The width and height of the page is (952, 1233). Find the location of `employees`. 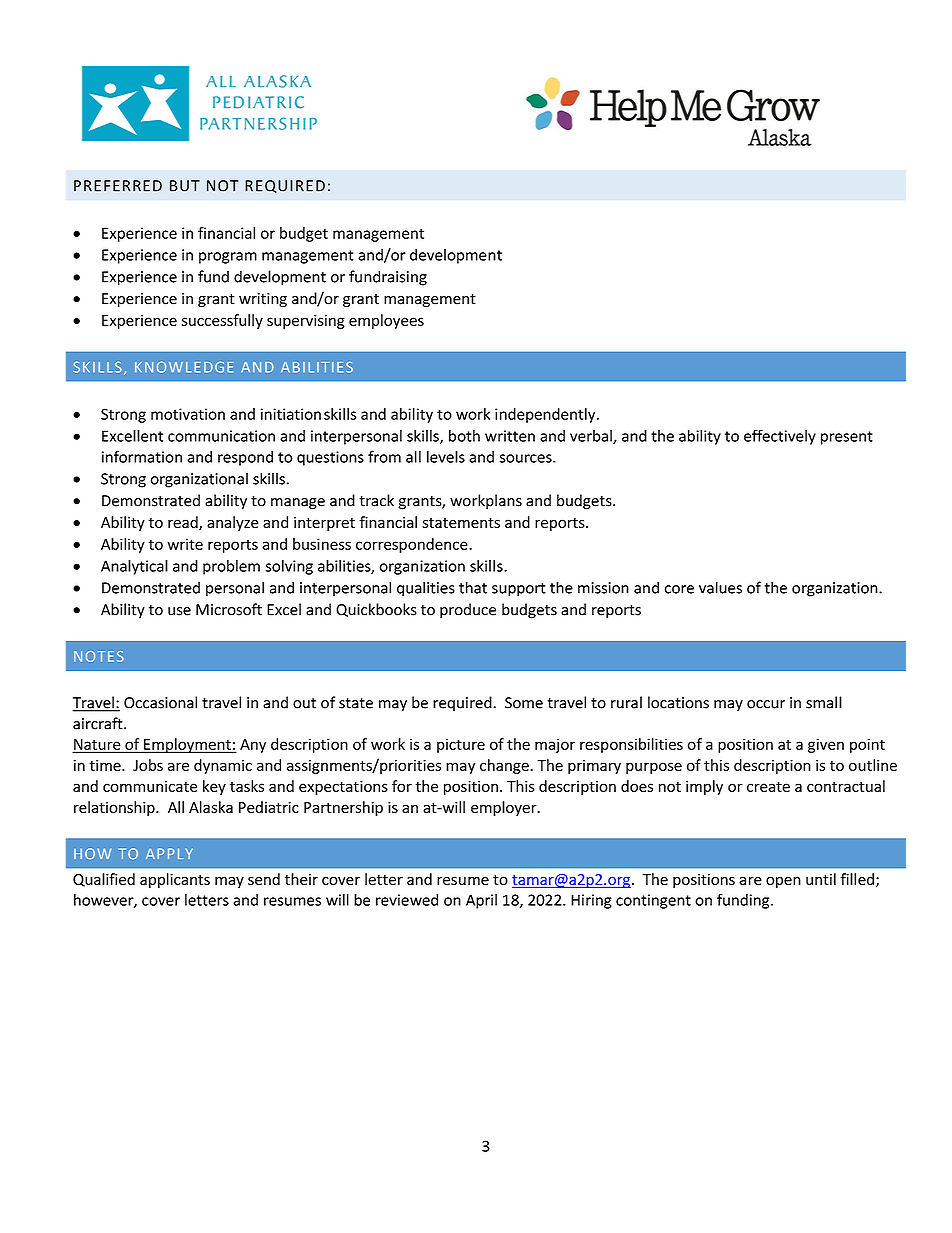

employees is located at coordinates (386, 321).
